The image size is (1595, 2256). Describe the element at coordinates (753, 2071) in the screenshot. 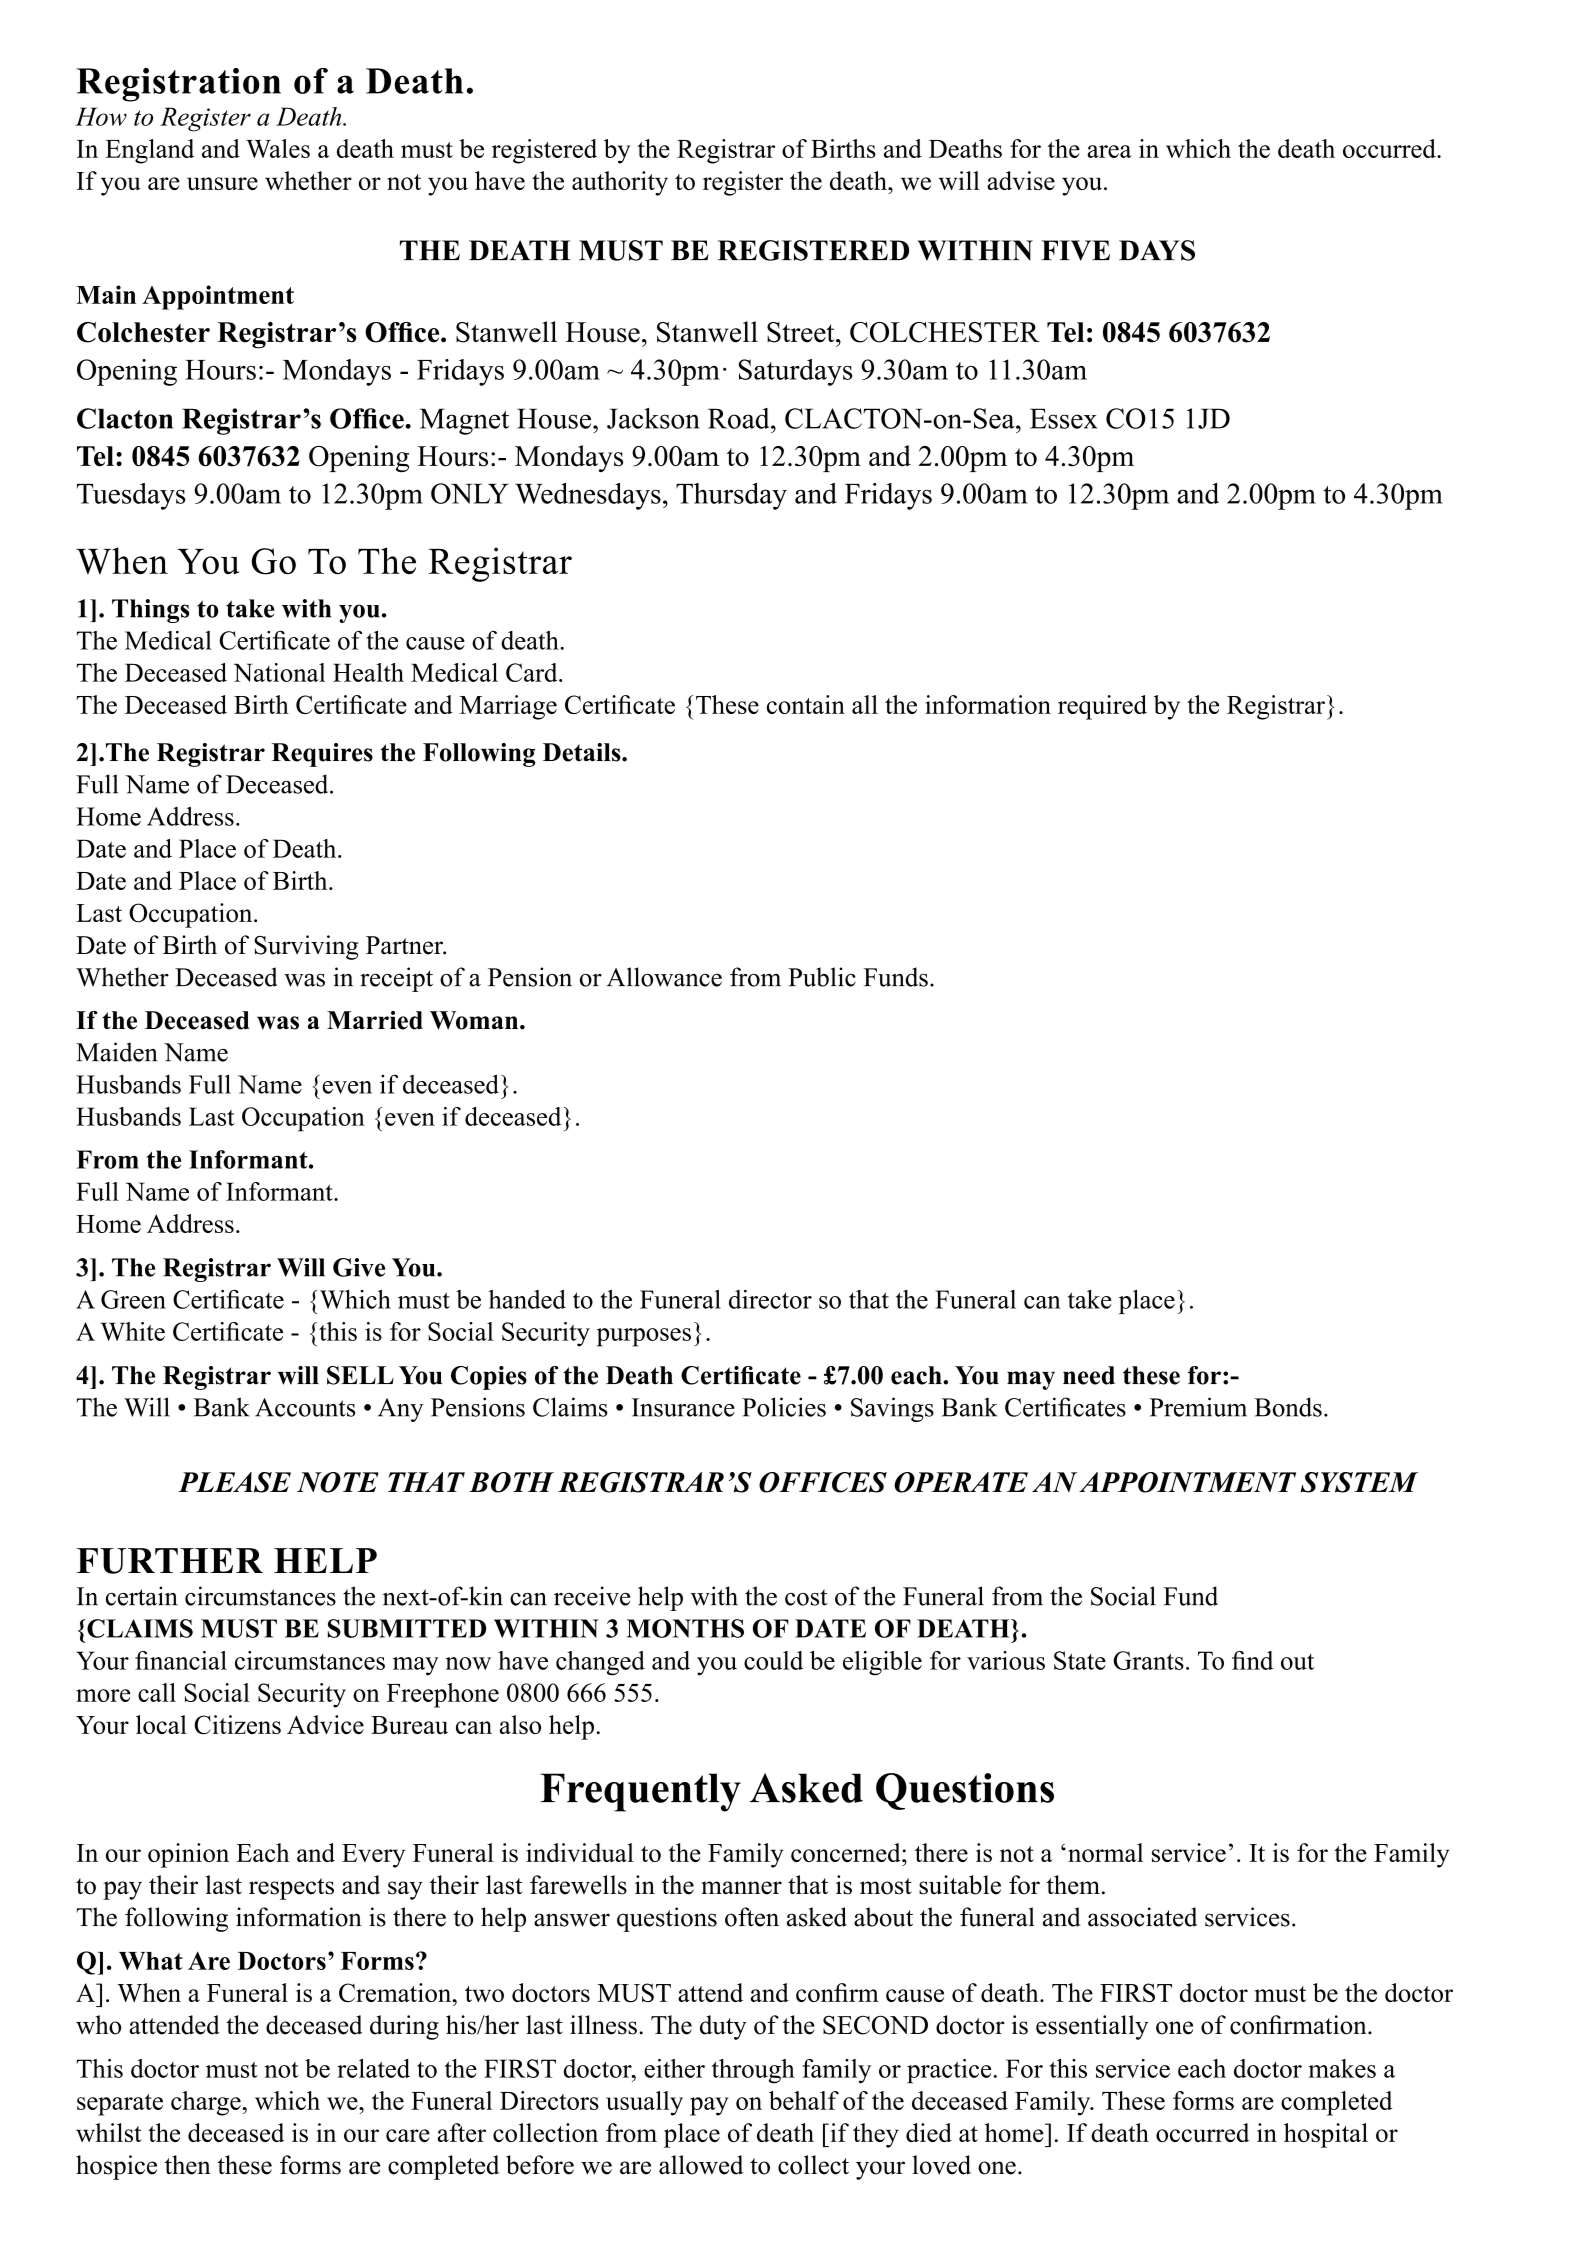

I see `through` at that location.
